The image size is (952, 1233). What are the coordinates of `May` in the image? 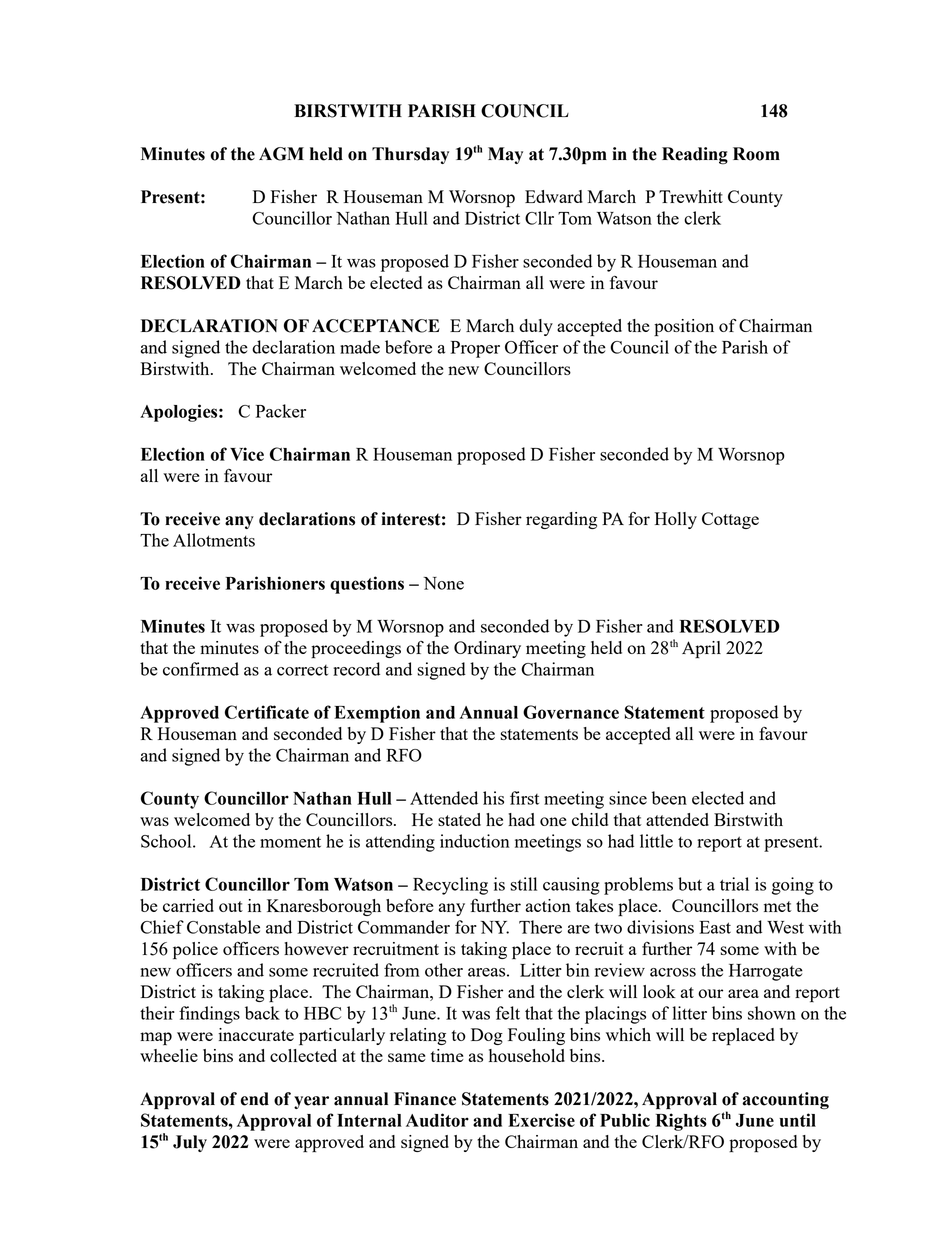 It's located at (505, 155).
